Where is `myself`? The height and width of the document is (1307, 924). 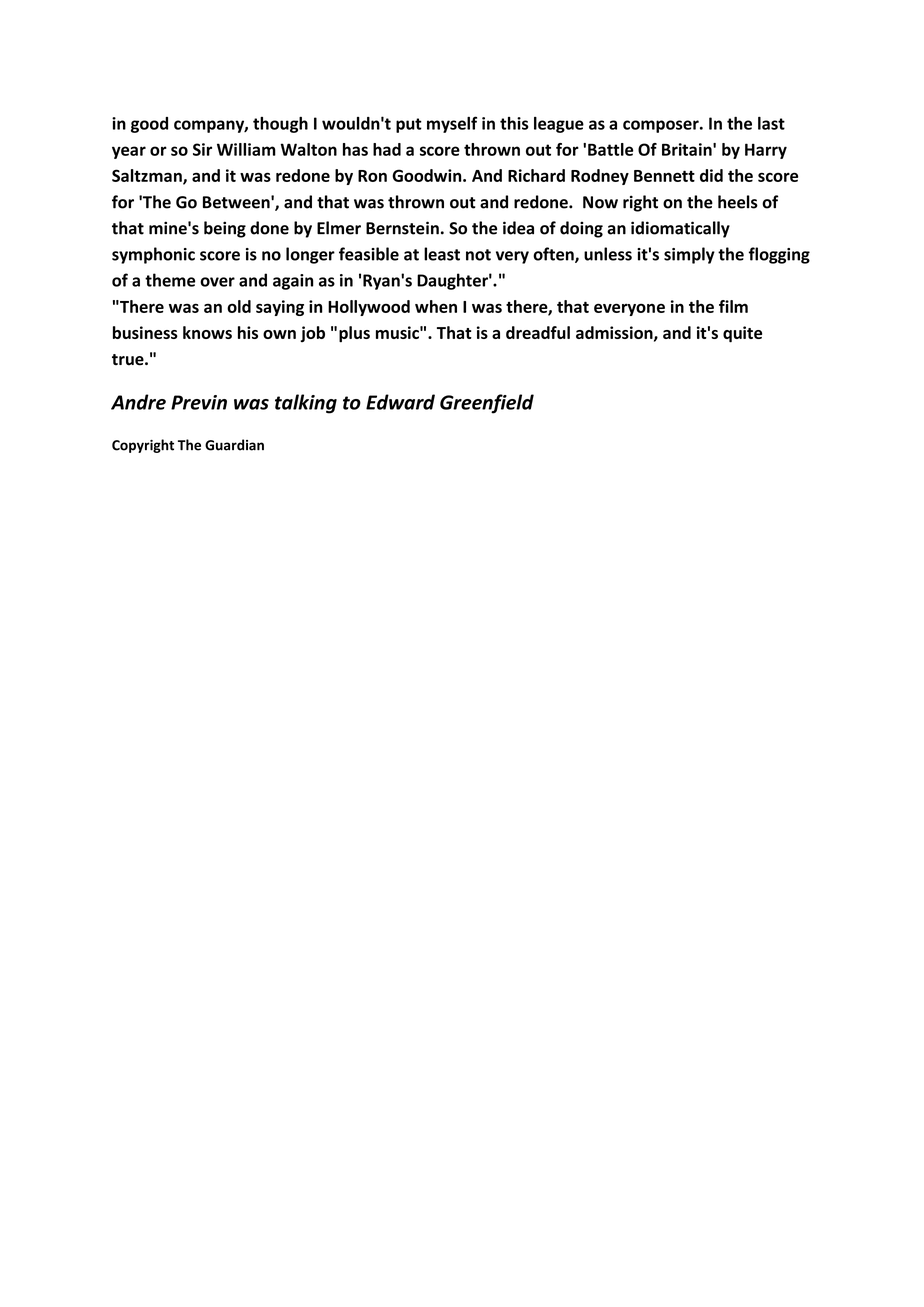 myself is located at coordinates (452, 124).
